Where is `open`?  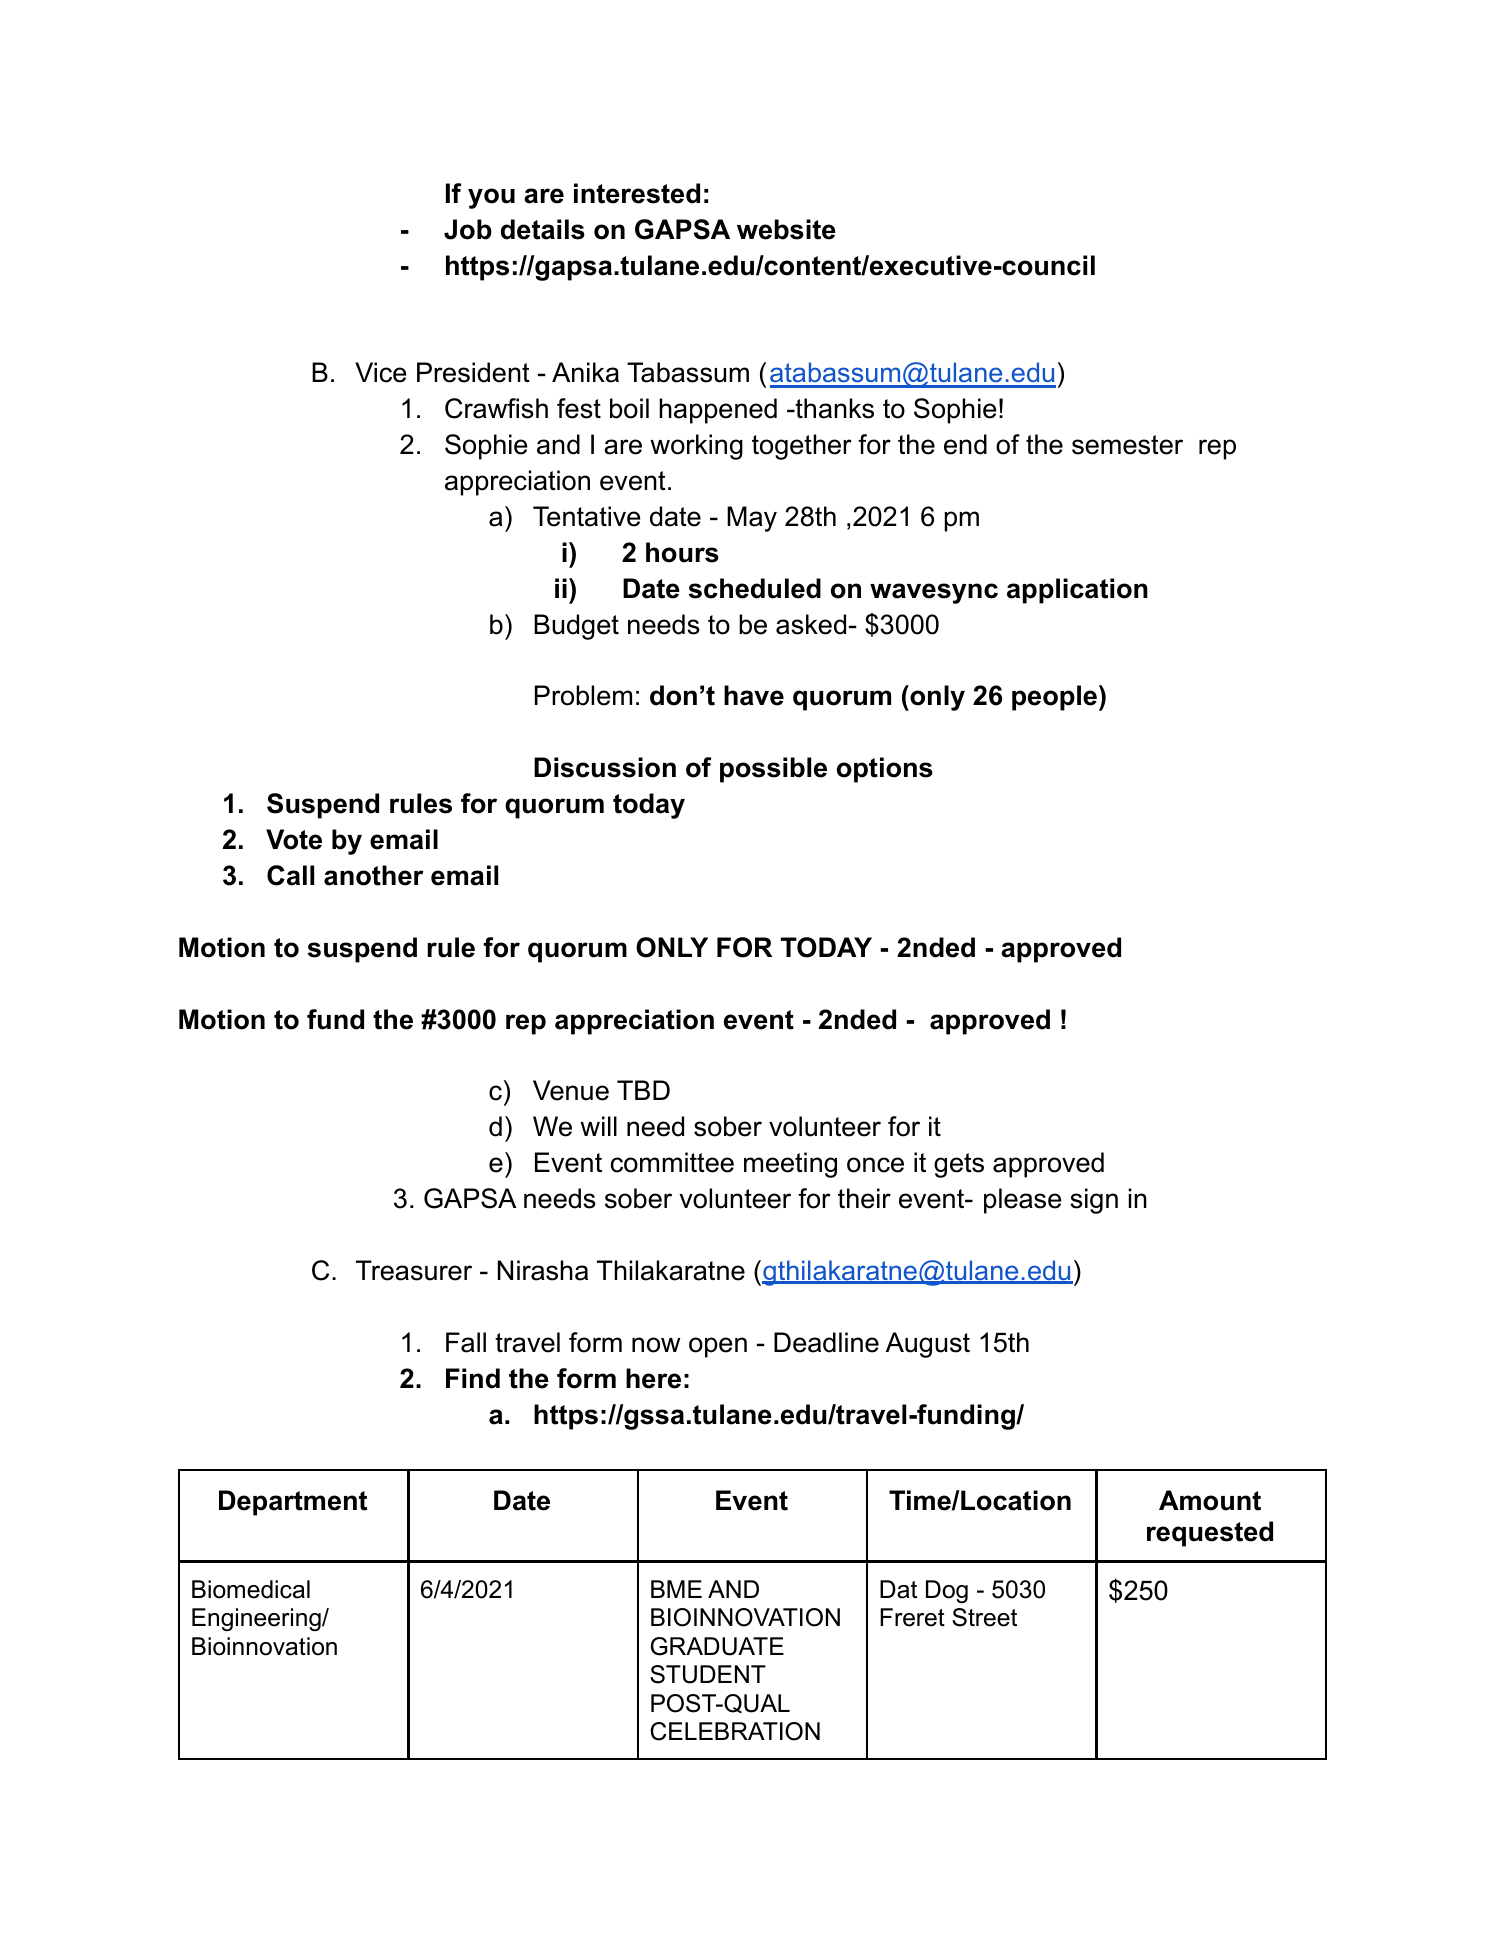
open is located at coordinates (718, 1347).
